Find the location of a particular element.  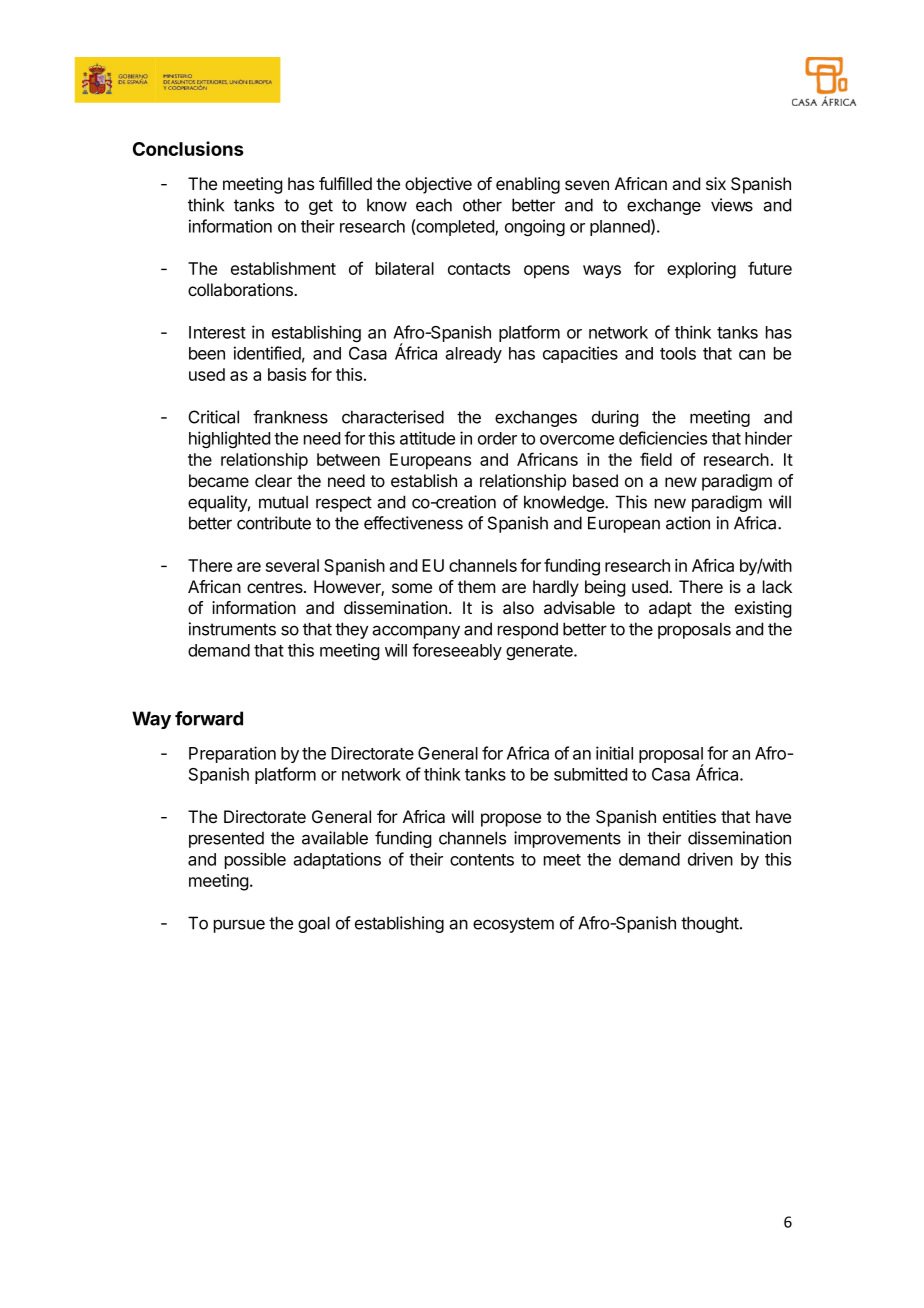

action is located at coordinates (688, 523).
